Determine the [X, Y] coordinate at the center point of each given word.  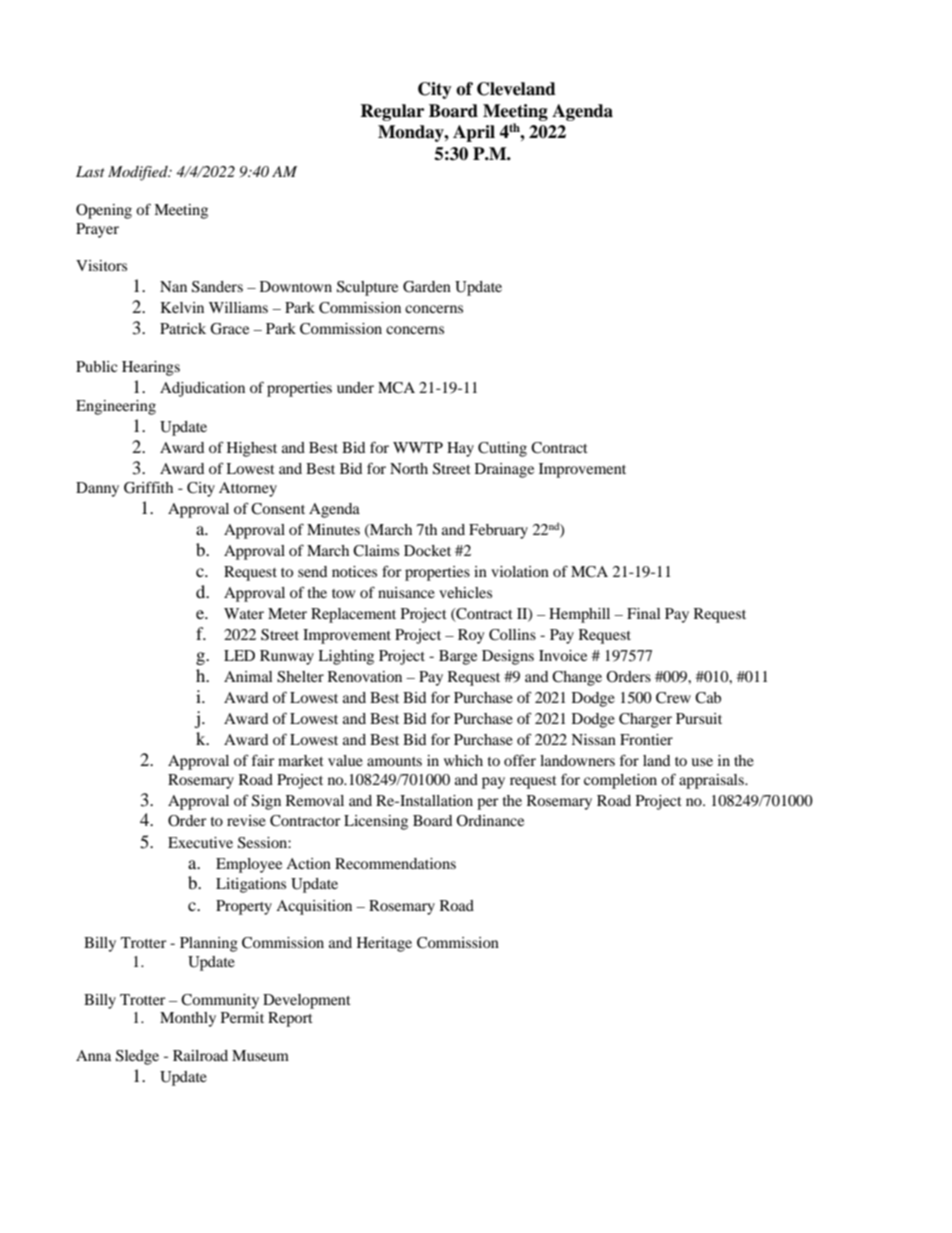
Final [644, 613]
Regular [392, 112]
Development [307, 1001]
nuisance [406, 592]
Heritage [384, 944]
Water [244, 613]
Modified [139, 173]
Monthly [188, 1019]
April [474, 133]
